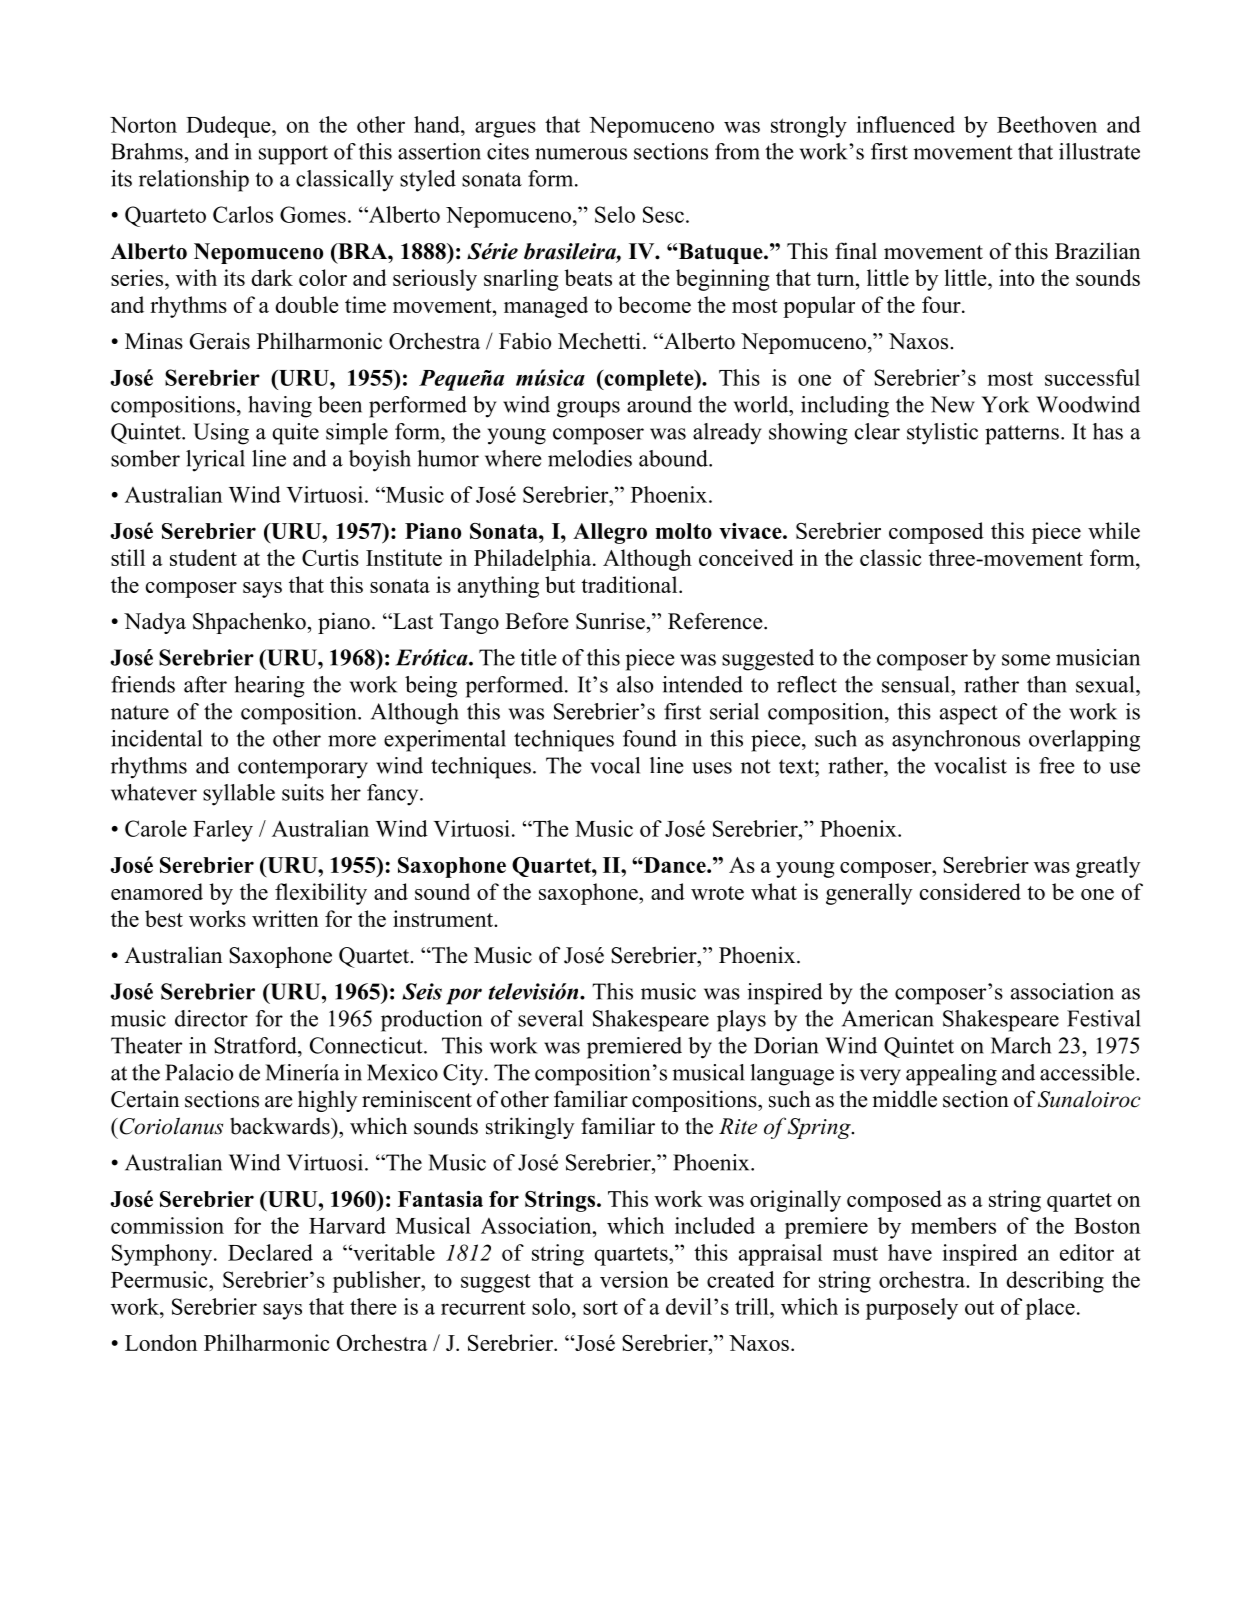 The image size is (1251, 1618). Describe the element at coordinates (293, 155) in the image. I see `support` at that location.
